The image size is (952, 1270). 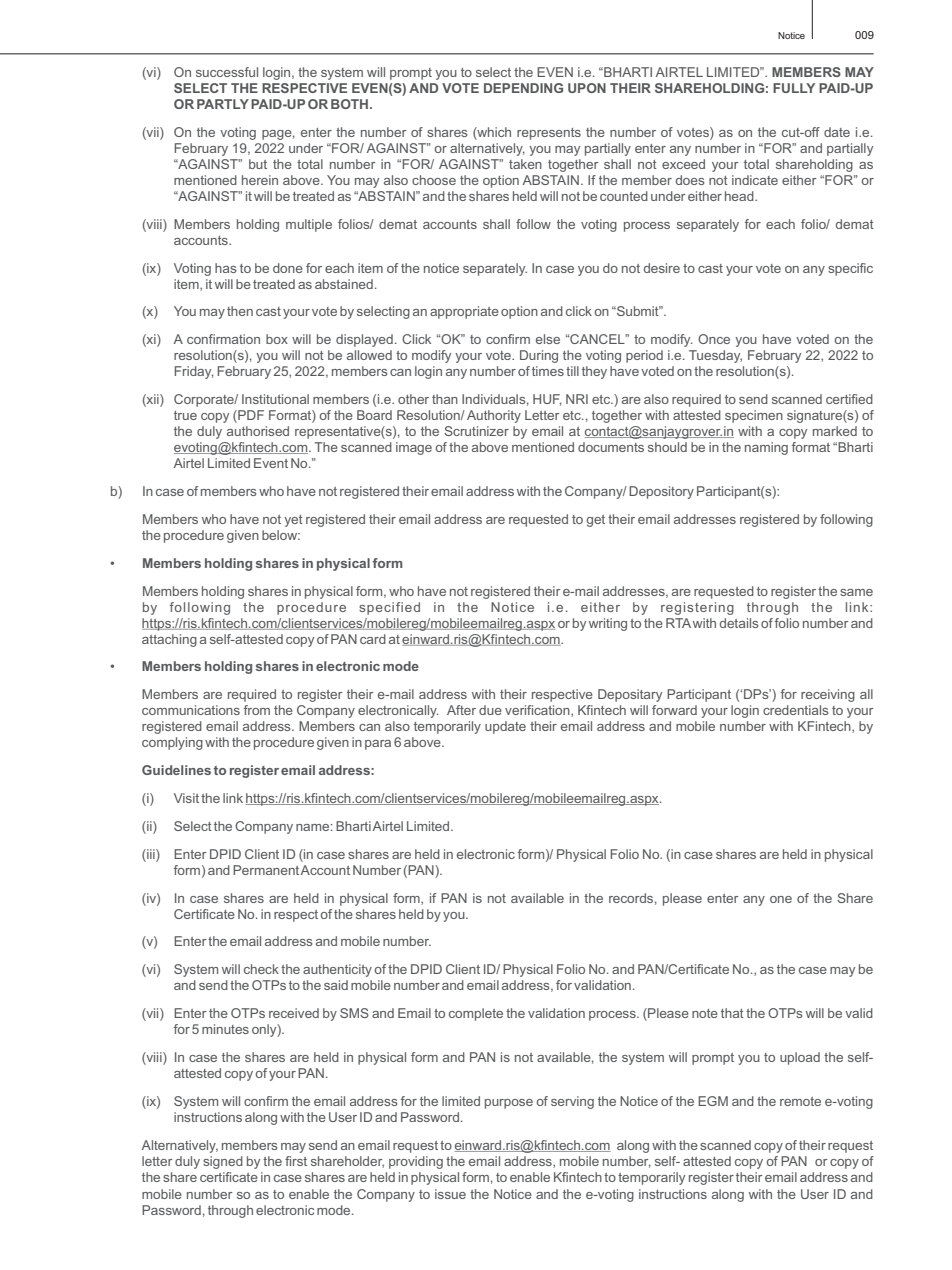 What do you see at coordinates (169, 640) in the image?
I see `attaching` at bounding box center [169, 640].
